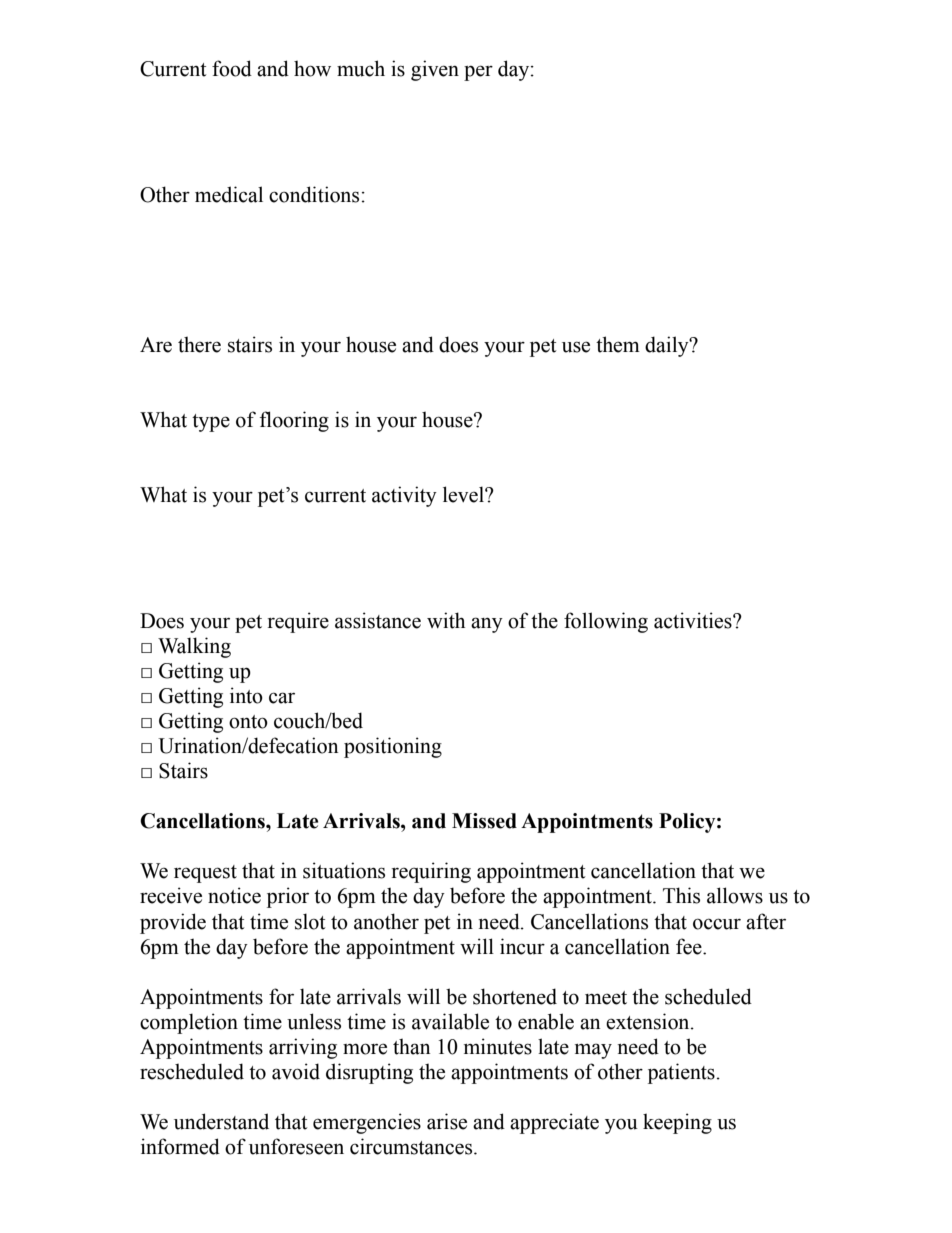 The height and width of the document is (1233, 952). What do you see at coordinates (618, 344) in the document?
I see `them` at bounding box center [618, 344].
